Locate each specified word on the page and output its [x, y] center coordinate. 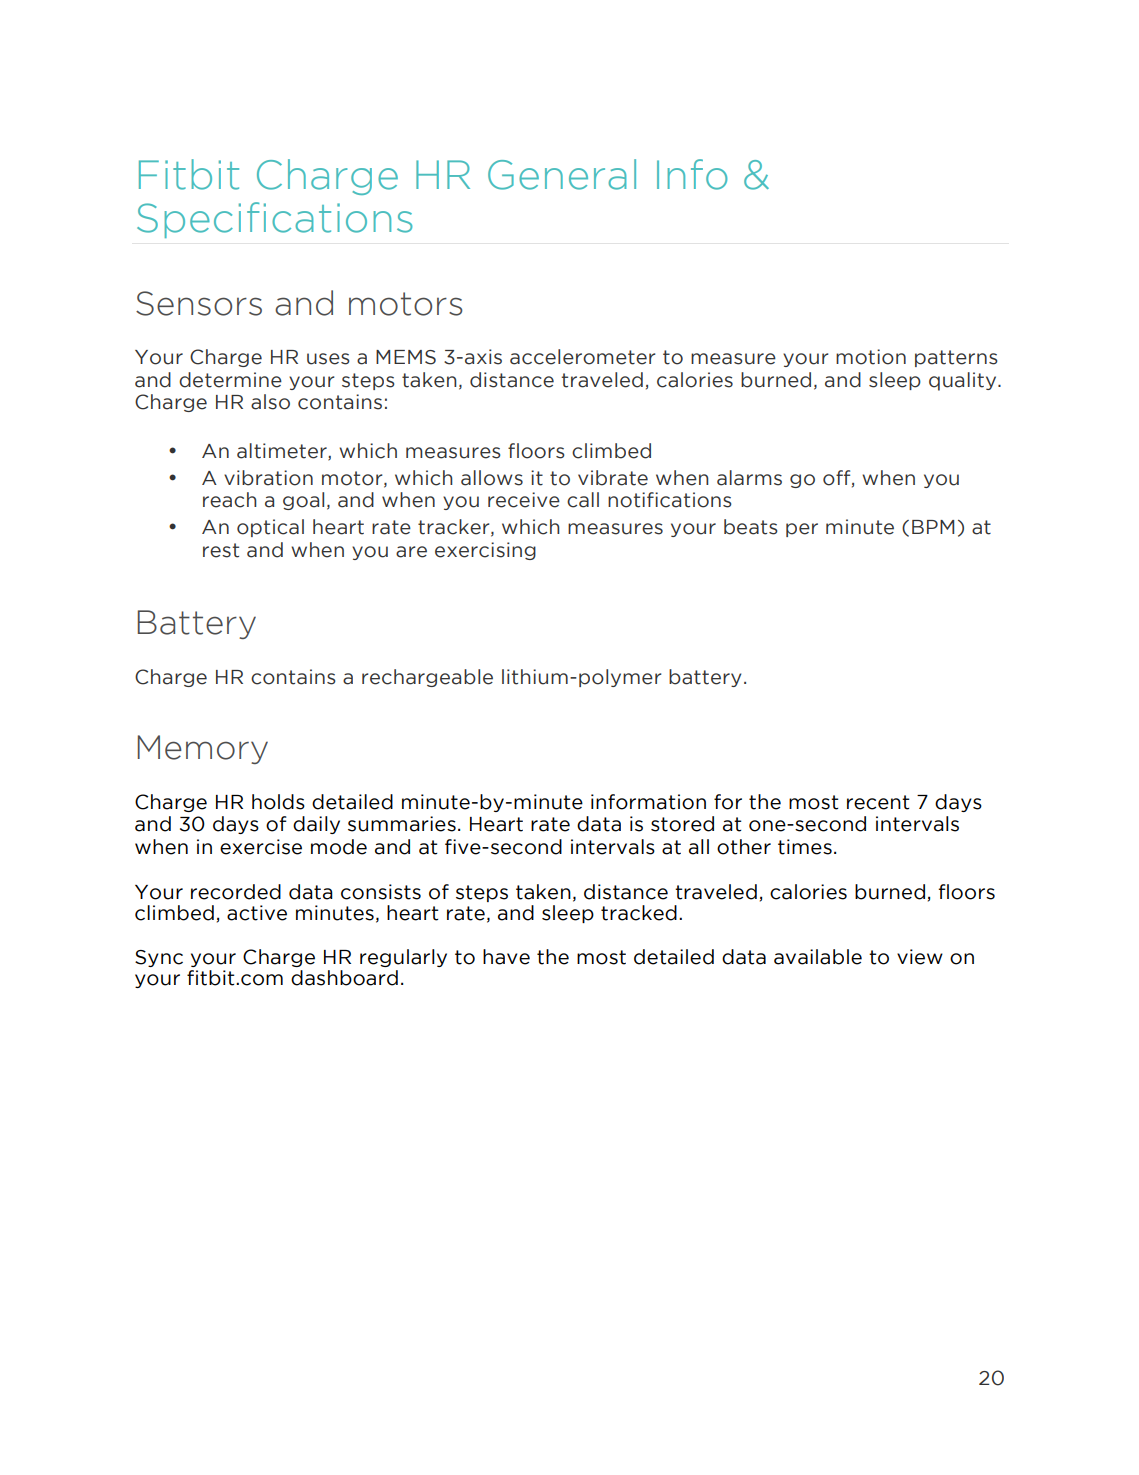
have [506, 957]
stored [682, 824]
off [838, 478]
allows [492, 478]
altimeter [283, 451]
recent [878, 802]
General [562, 174]
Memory [203, 749]
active [257, 913]
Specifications [274, 220]
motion [871, 357]
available [818, 957]
